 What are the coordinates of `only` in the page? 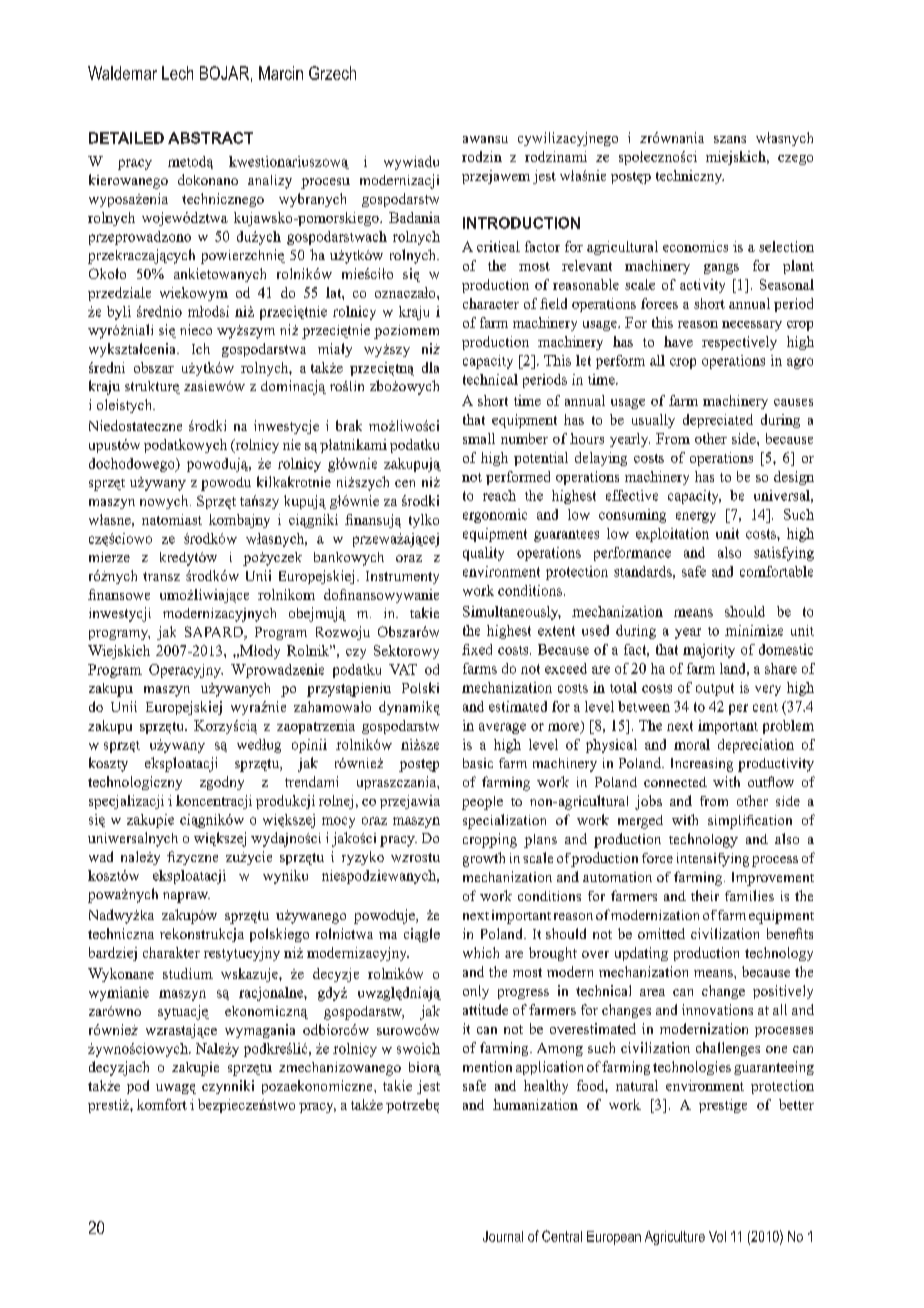 It's located at (476, 992).
